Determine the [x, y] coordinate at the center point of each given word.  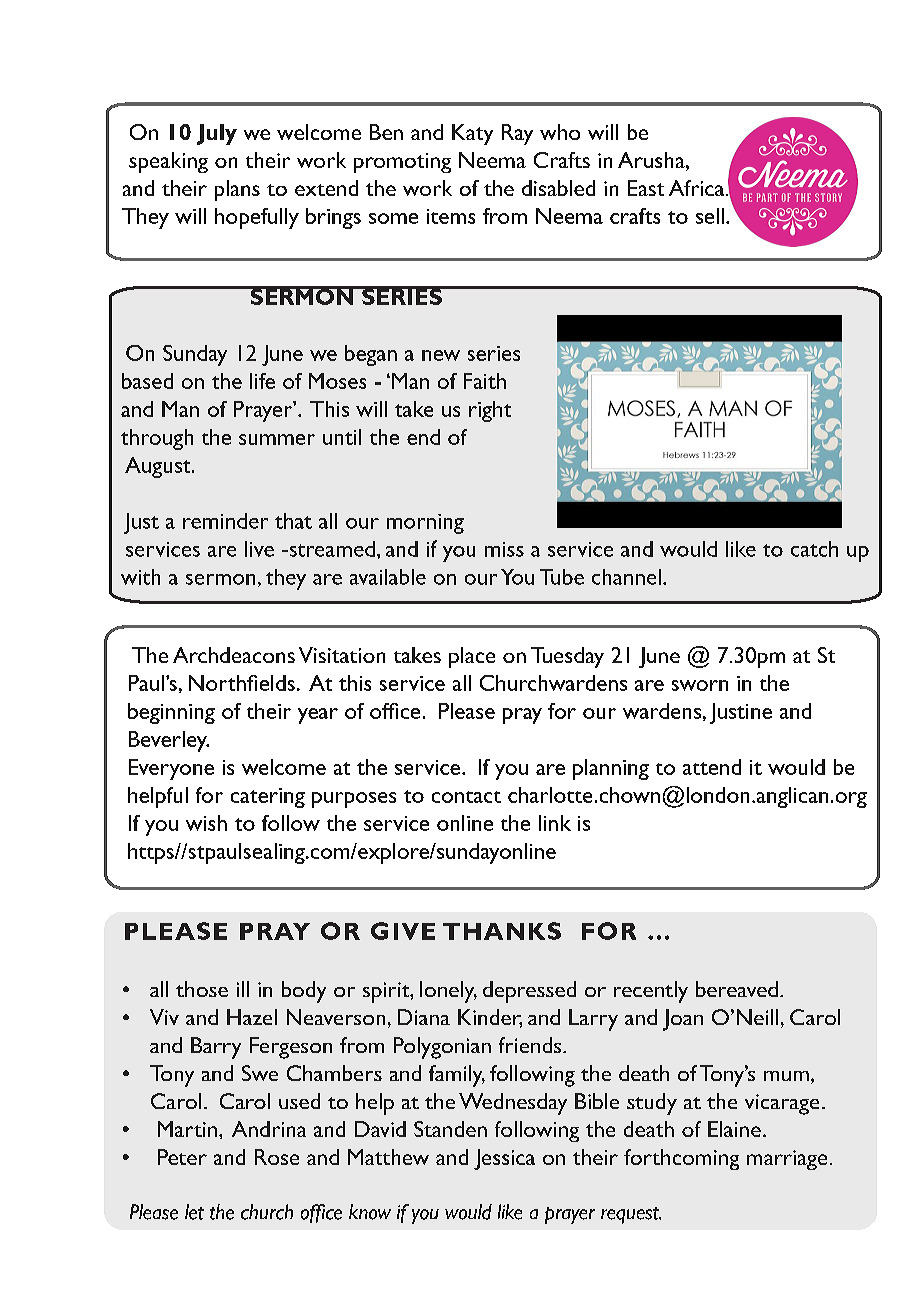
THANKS [502, 931]
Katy [472, 134]
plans [237, 190]
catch [814, 549]
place [472, 657]
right [490, 411]
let [194, 1212]
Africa [698, 188]
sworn [700, 685]
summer [277, 439]
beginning [171, 713]
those [202, 989]
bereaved [737, 989]
